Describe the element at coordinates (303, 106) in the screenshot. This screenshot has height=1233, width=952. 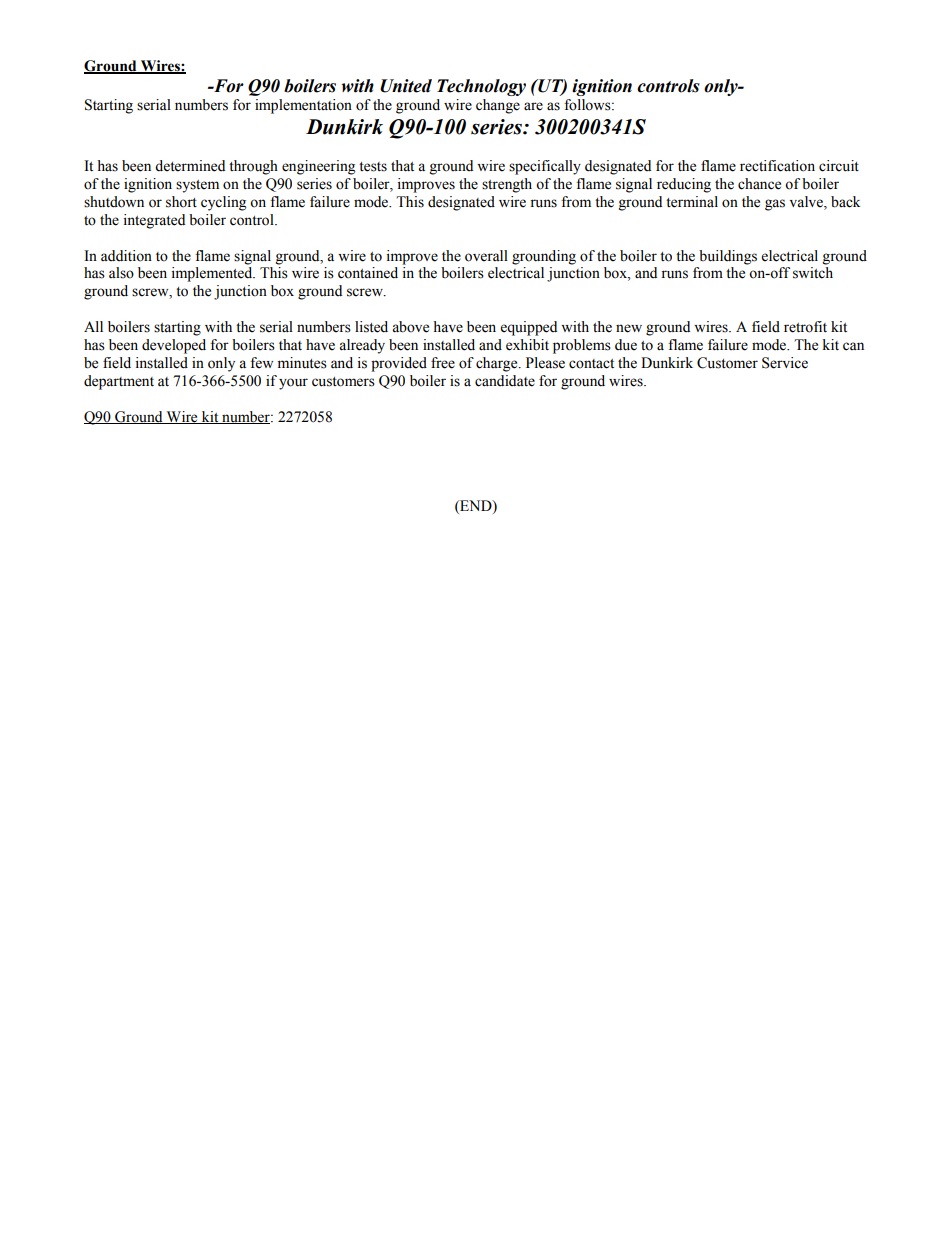
I see `implementation` at that location.
